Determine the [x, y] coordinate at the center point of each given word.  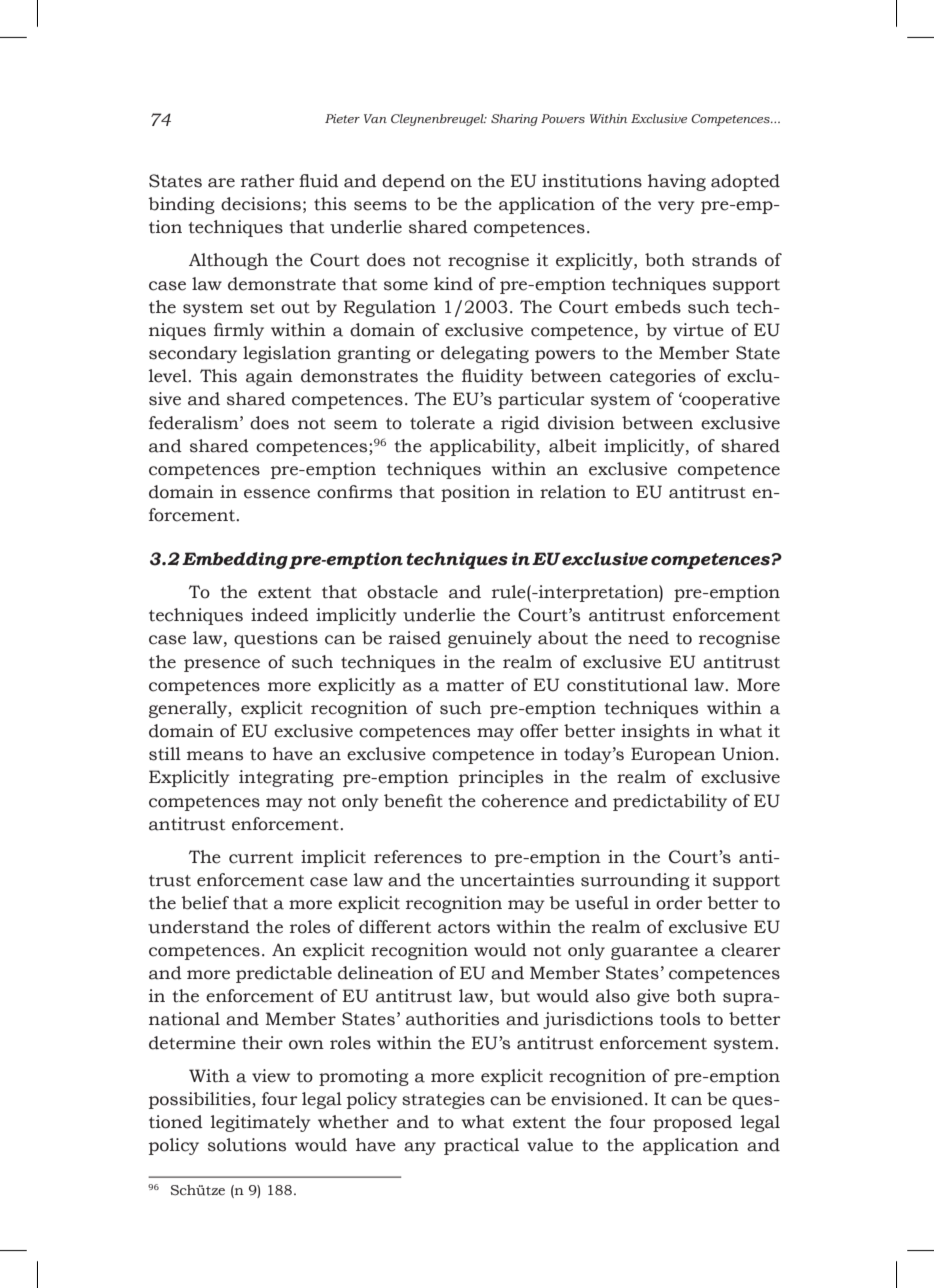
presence [222, 665]
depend [413, 182]
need [648, 638]
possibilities [201, 1100]
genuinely [490, 639]
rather [268, 181]
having [677, 182]
